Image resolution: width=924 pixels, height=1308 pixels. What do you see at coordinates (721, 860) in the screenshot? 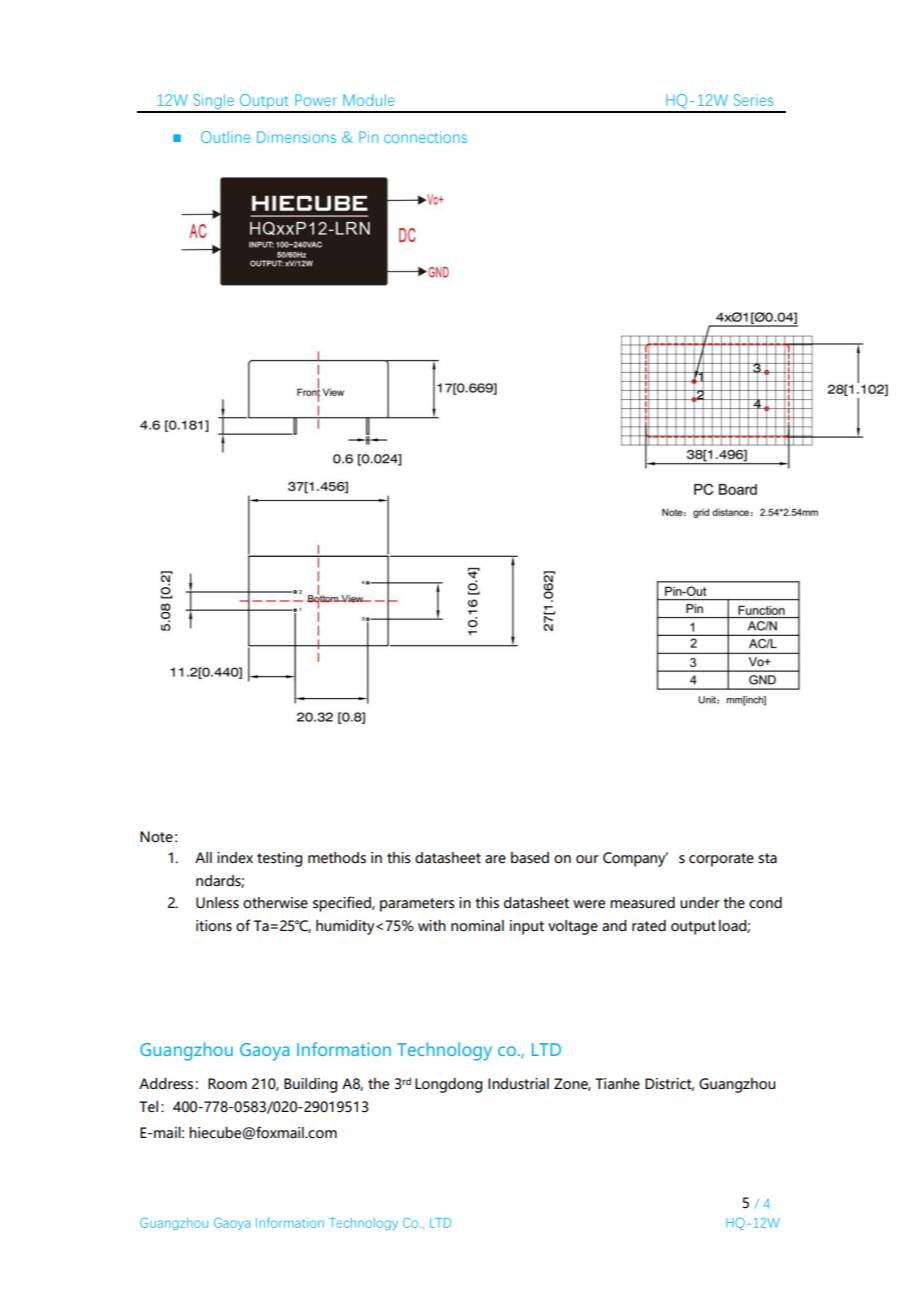
I see `corporate` at bounding box center [721, 860].
